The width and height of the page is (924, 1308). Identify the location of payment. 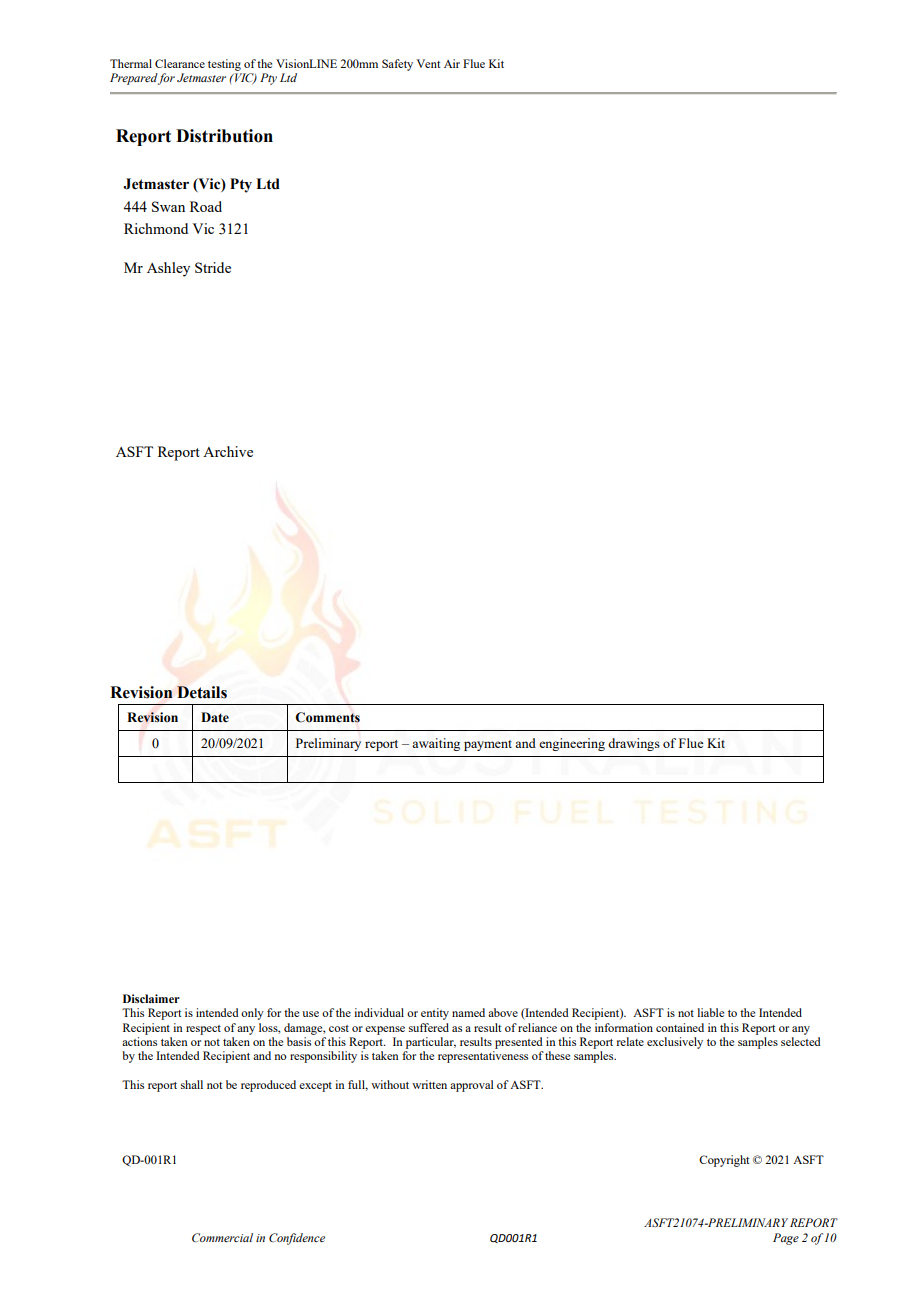
(488, 745).
